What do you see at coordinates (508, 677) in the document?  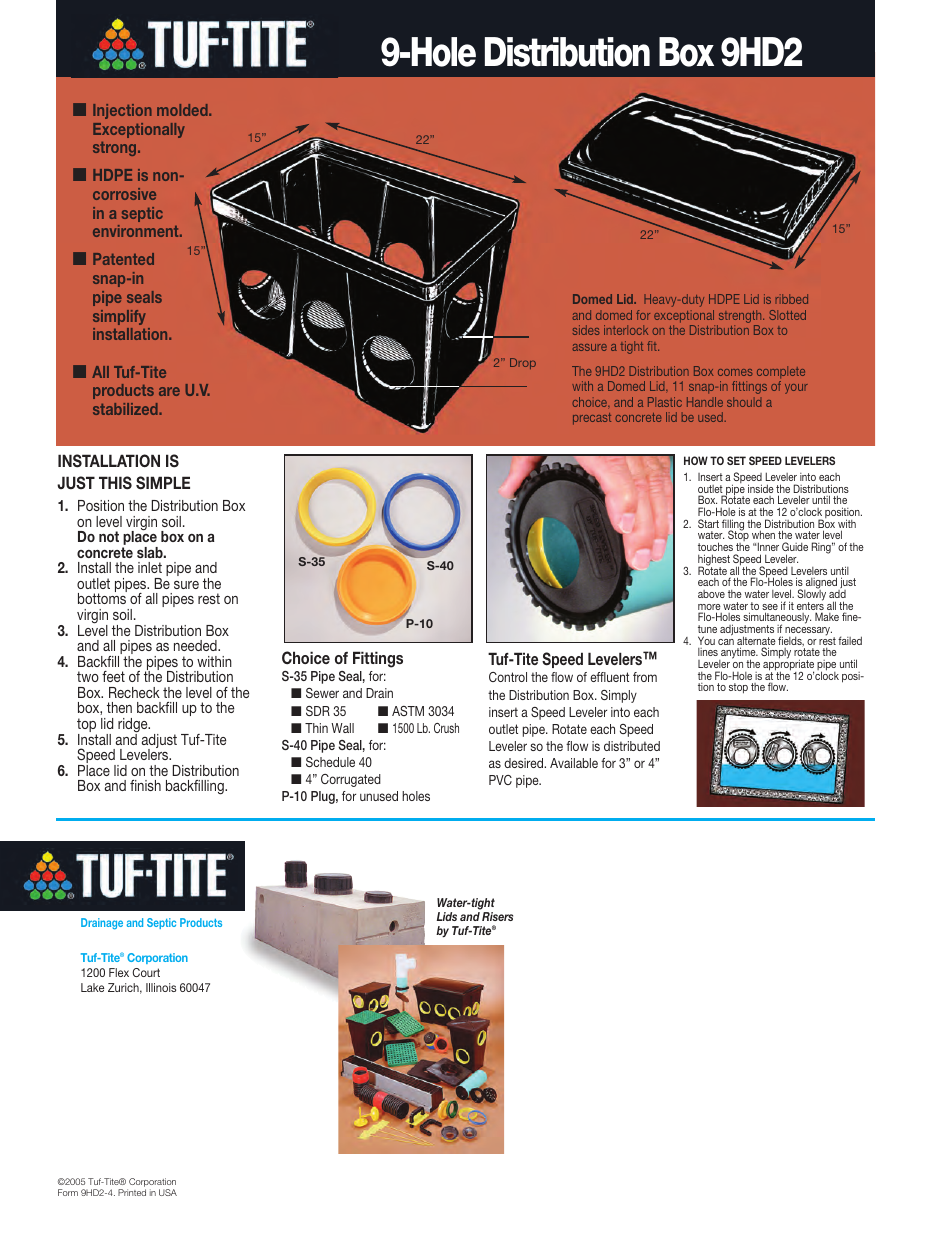 I see `Control` at bounding box center [508, 677].
